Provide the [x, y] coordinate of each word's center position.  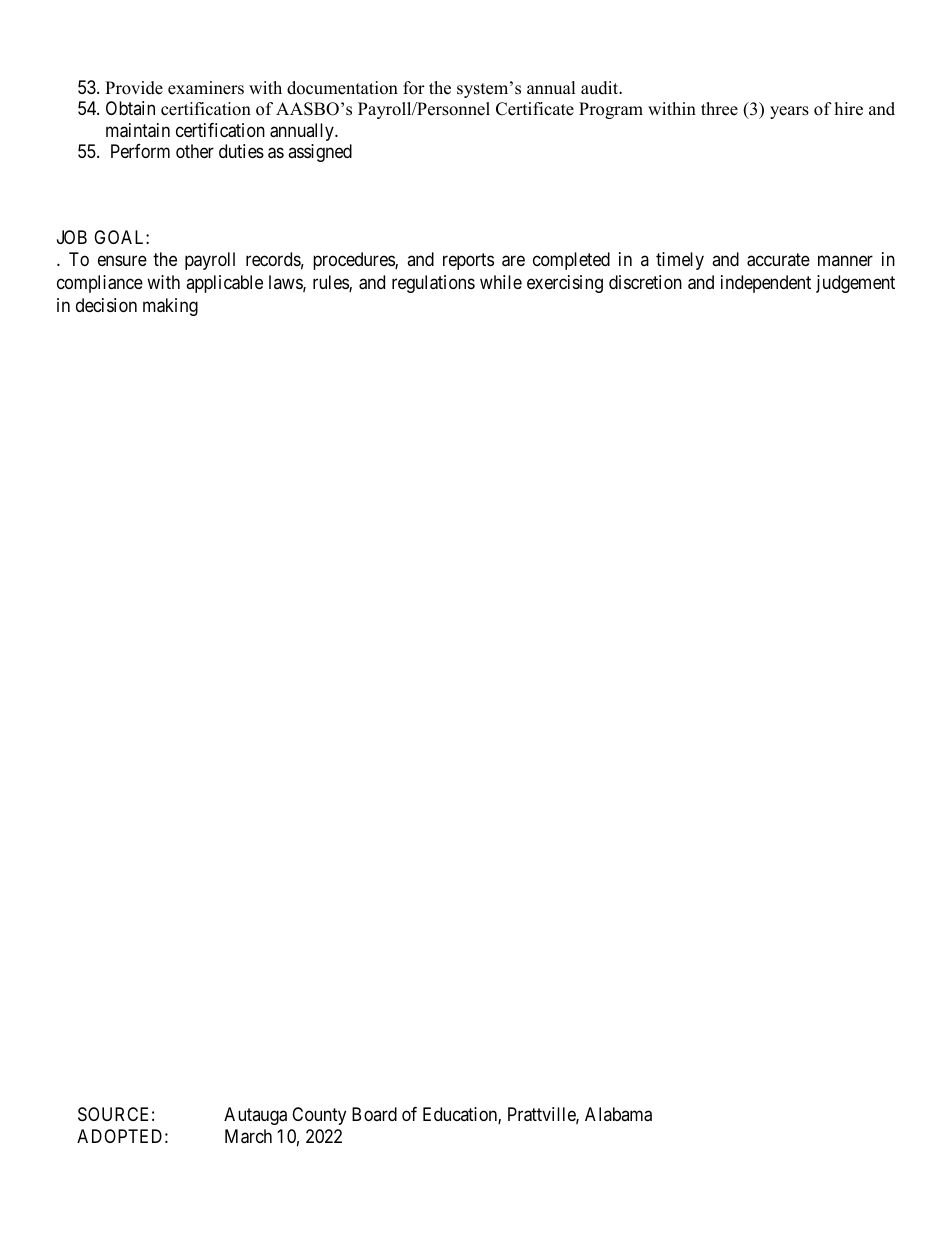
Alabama [618, 1114]
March [248, 1136]
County [319, 1116]
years [789, 112]
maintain [138, 130]
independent [766, 284]
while [501, 282]
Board [374, 1114]
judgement [855, 284]
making [170, 307]
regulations [433, 284]
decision [106, 305]
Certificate [535, 109]
